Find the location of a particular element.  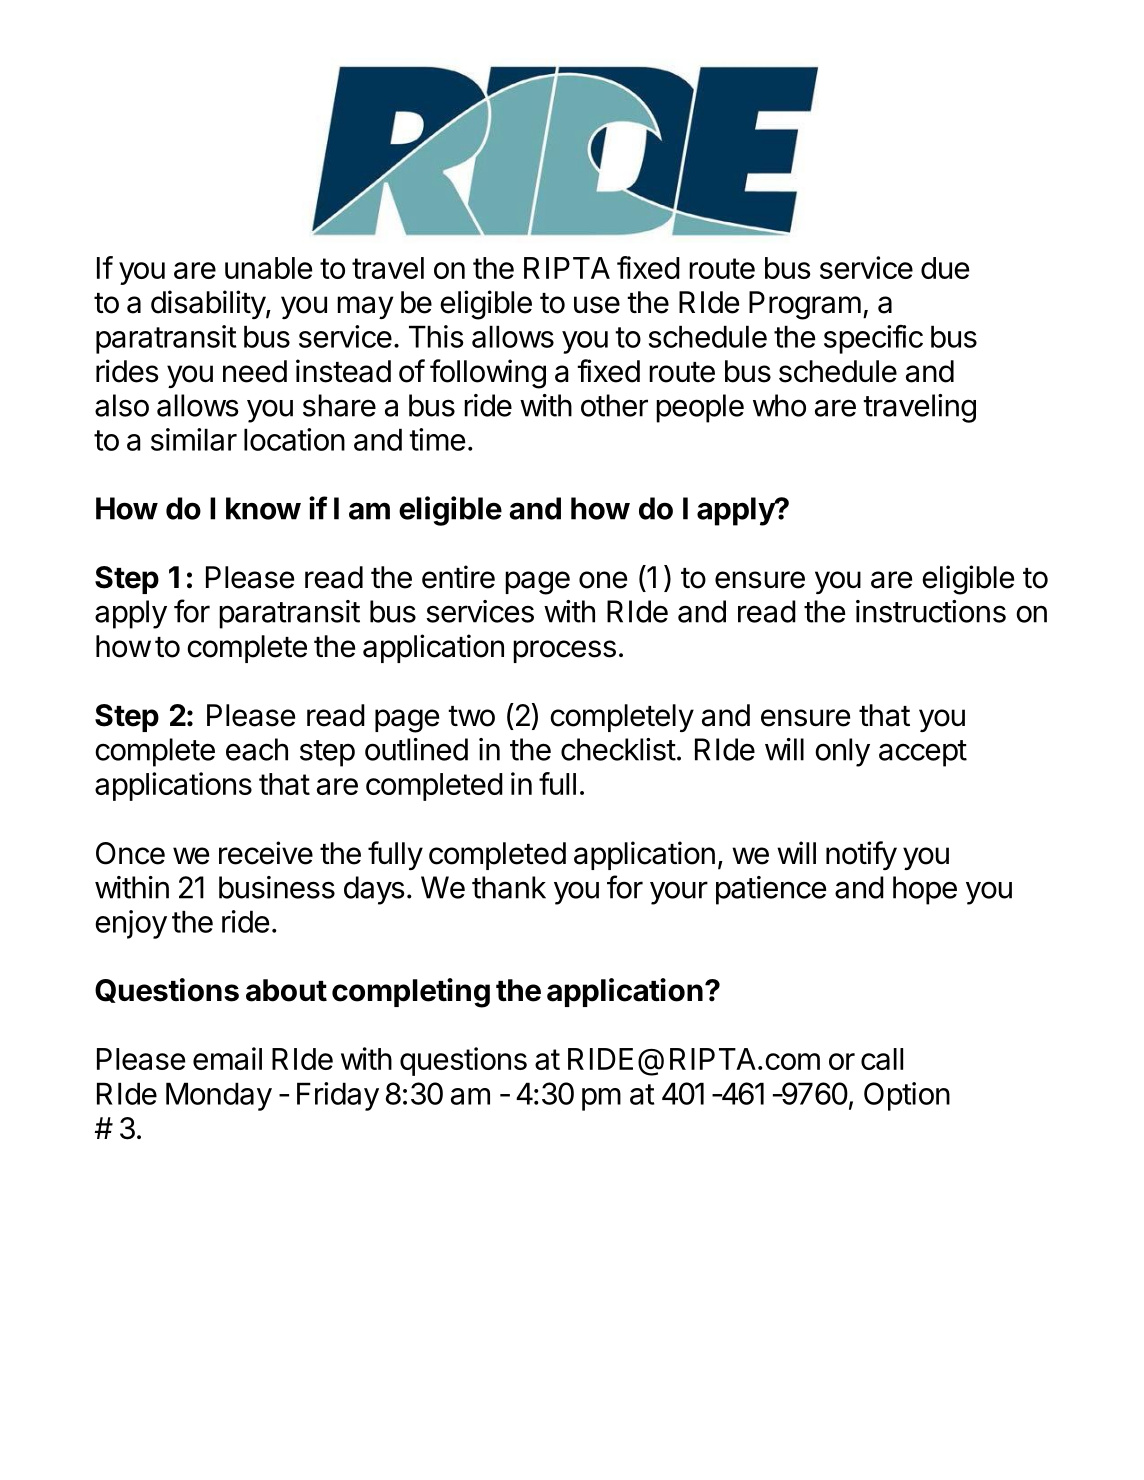

only is located at coordinates (842, 752).
